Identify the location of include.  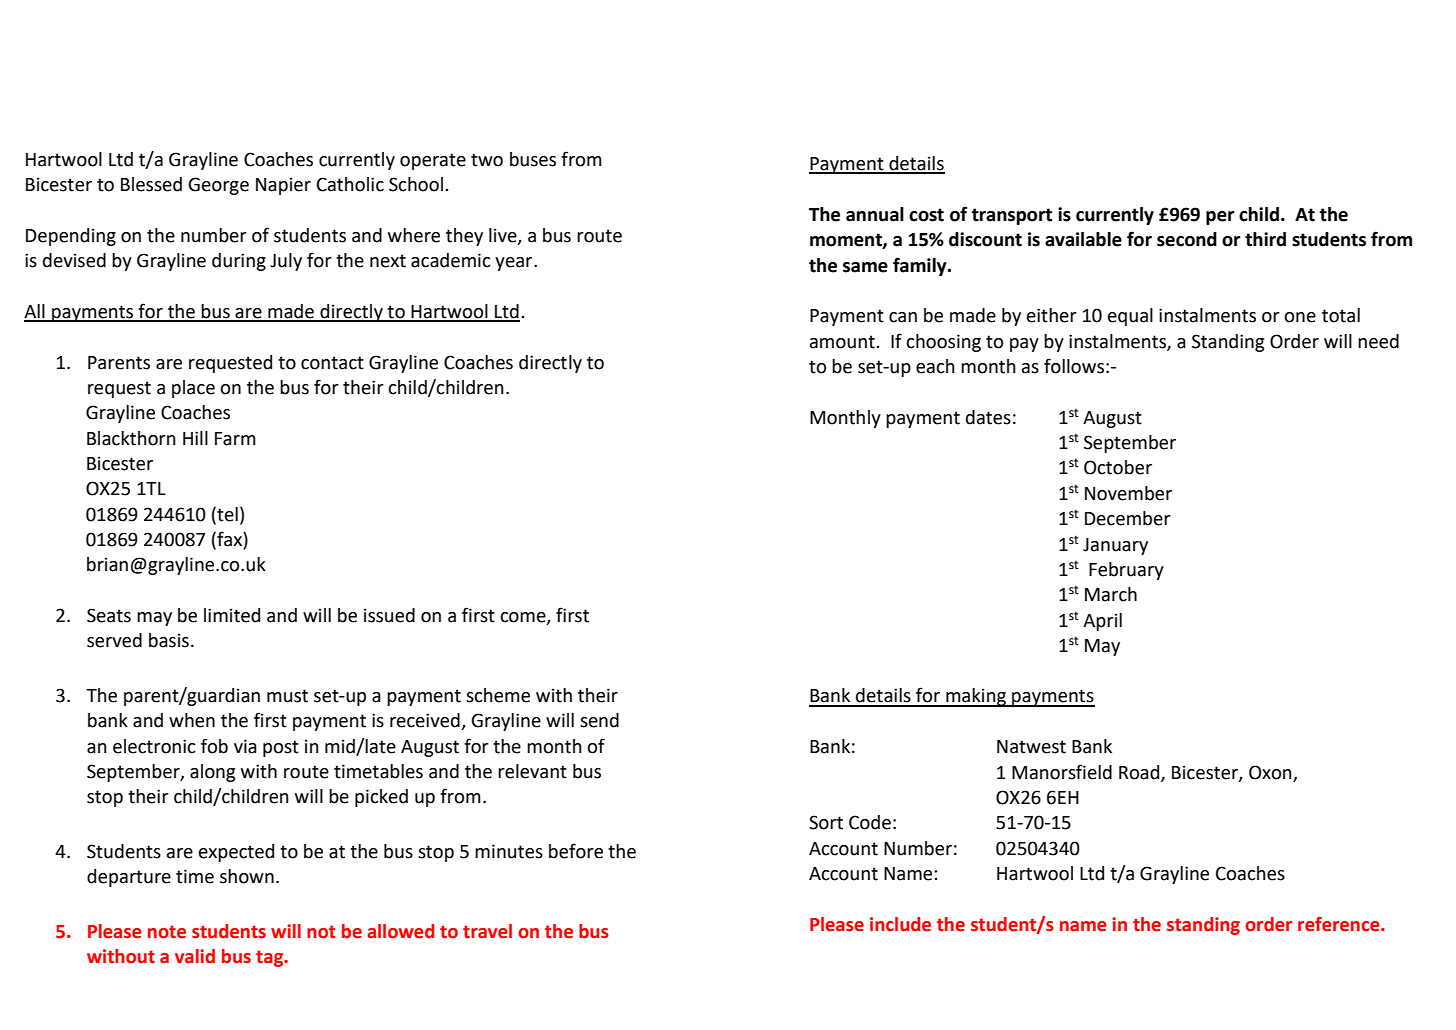
(900, 924).
